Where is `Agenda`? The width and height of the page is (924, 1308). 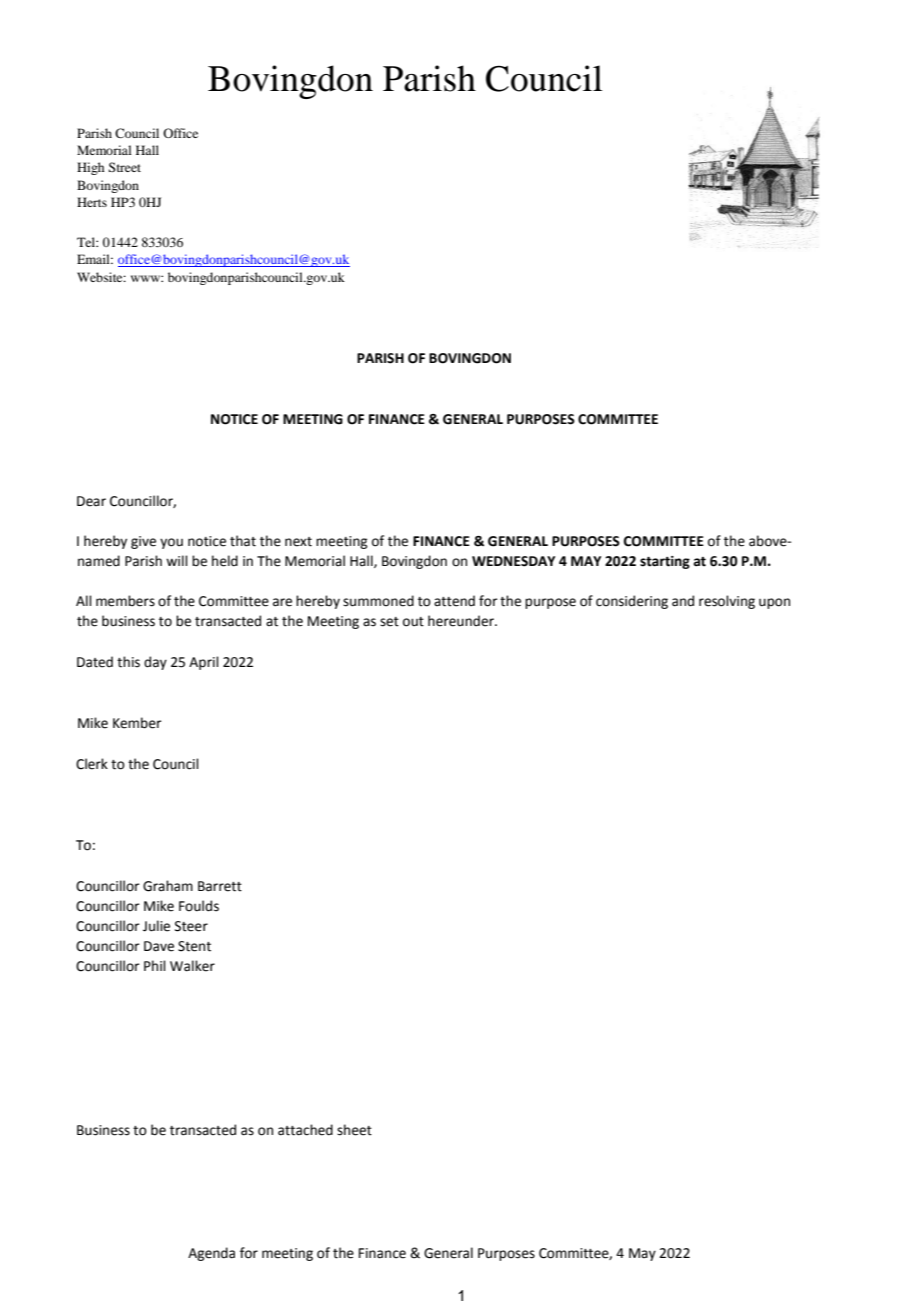 Agenda is located at coordinates (211, 1254).
